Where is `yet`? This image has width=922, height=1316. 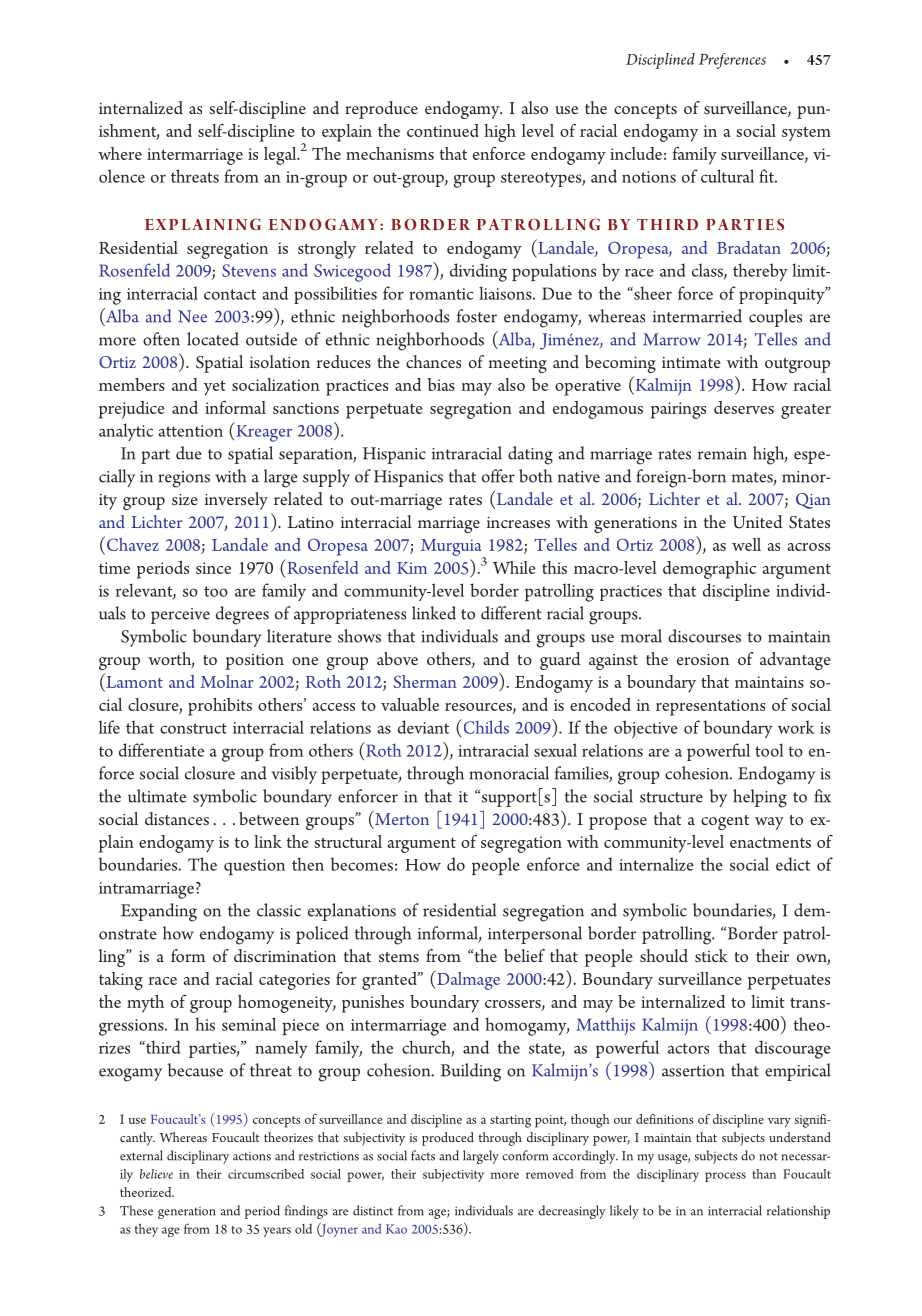
yet is located at coordinates (214, 388).
